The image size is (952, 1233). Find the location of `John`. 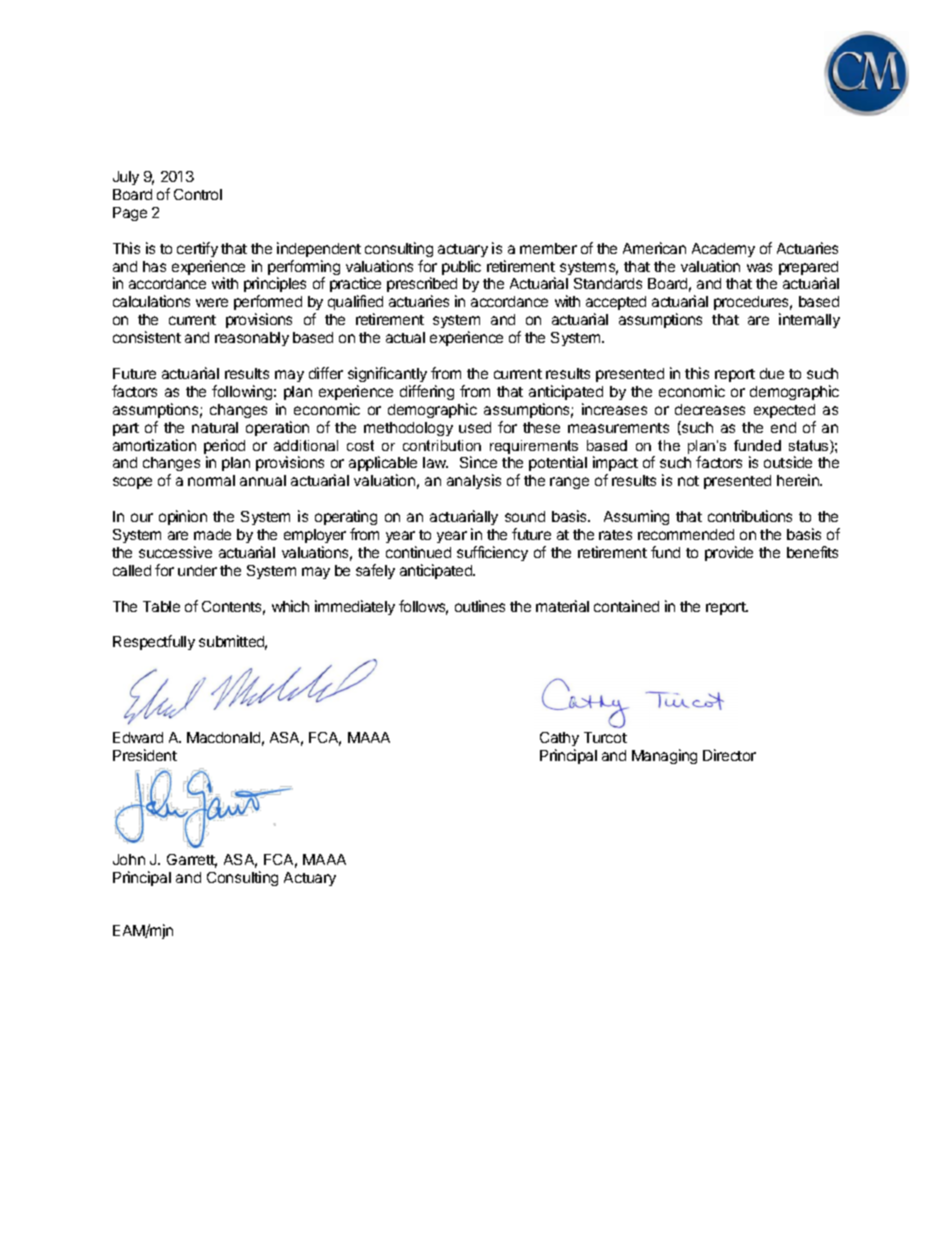

John is located at coordinates (129, 859).
